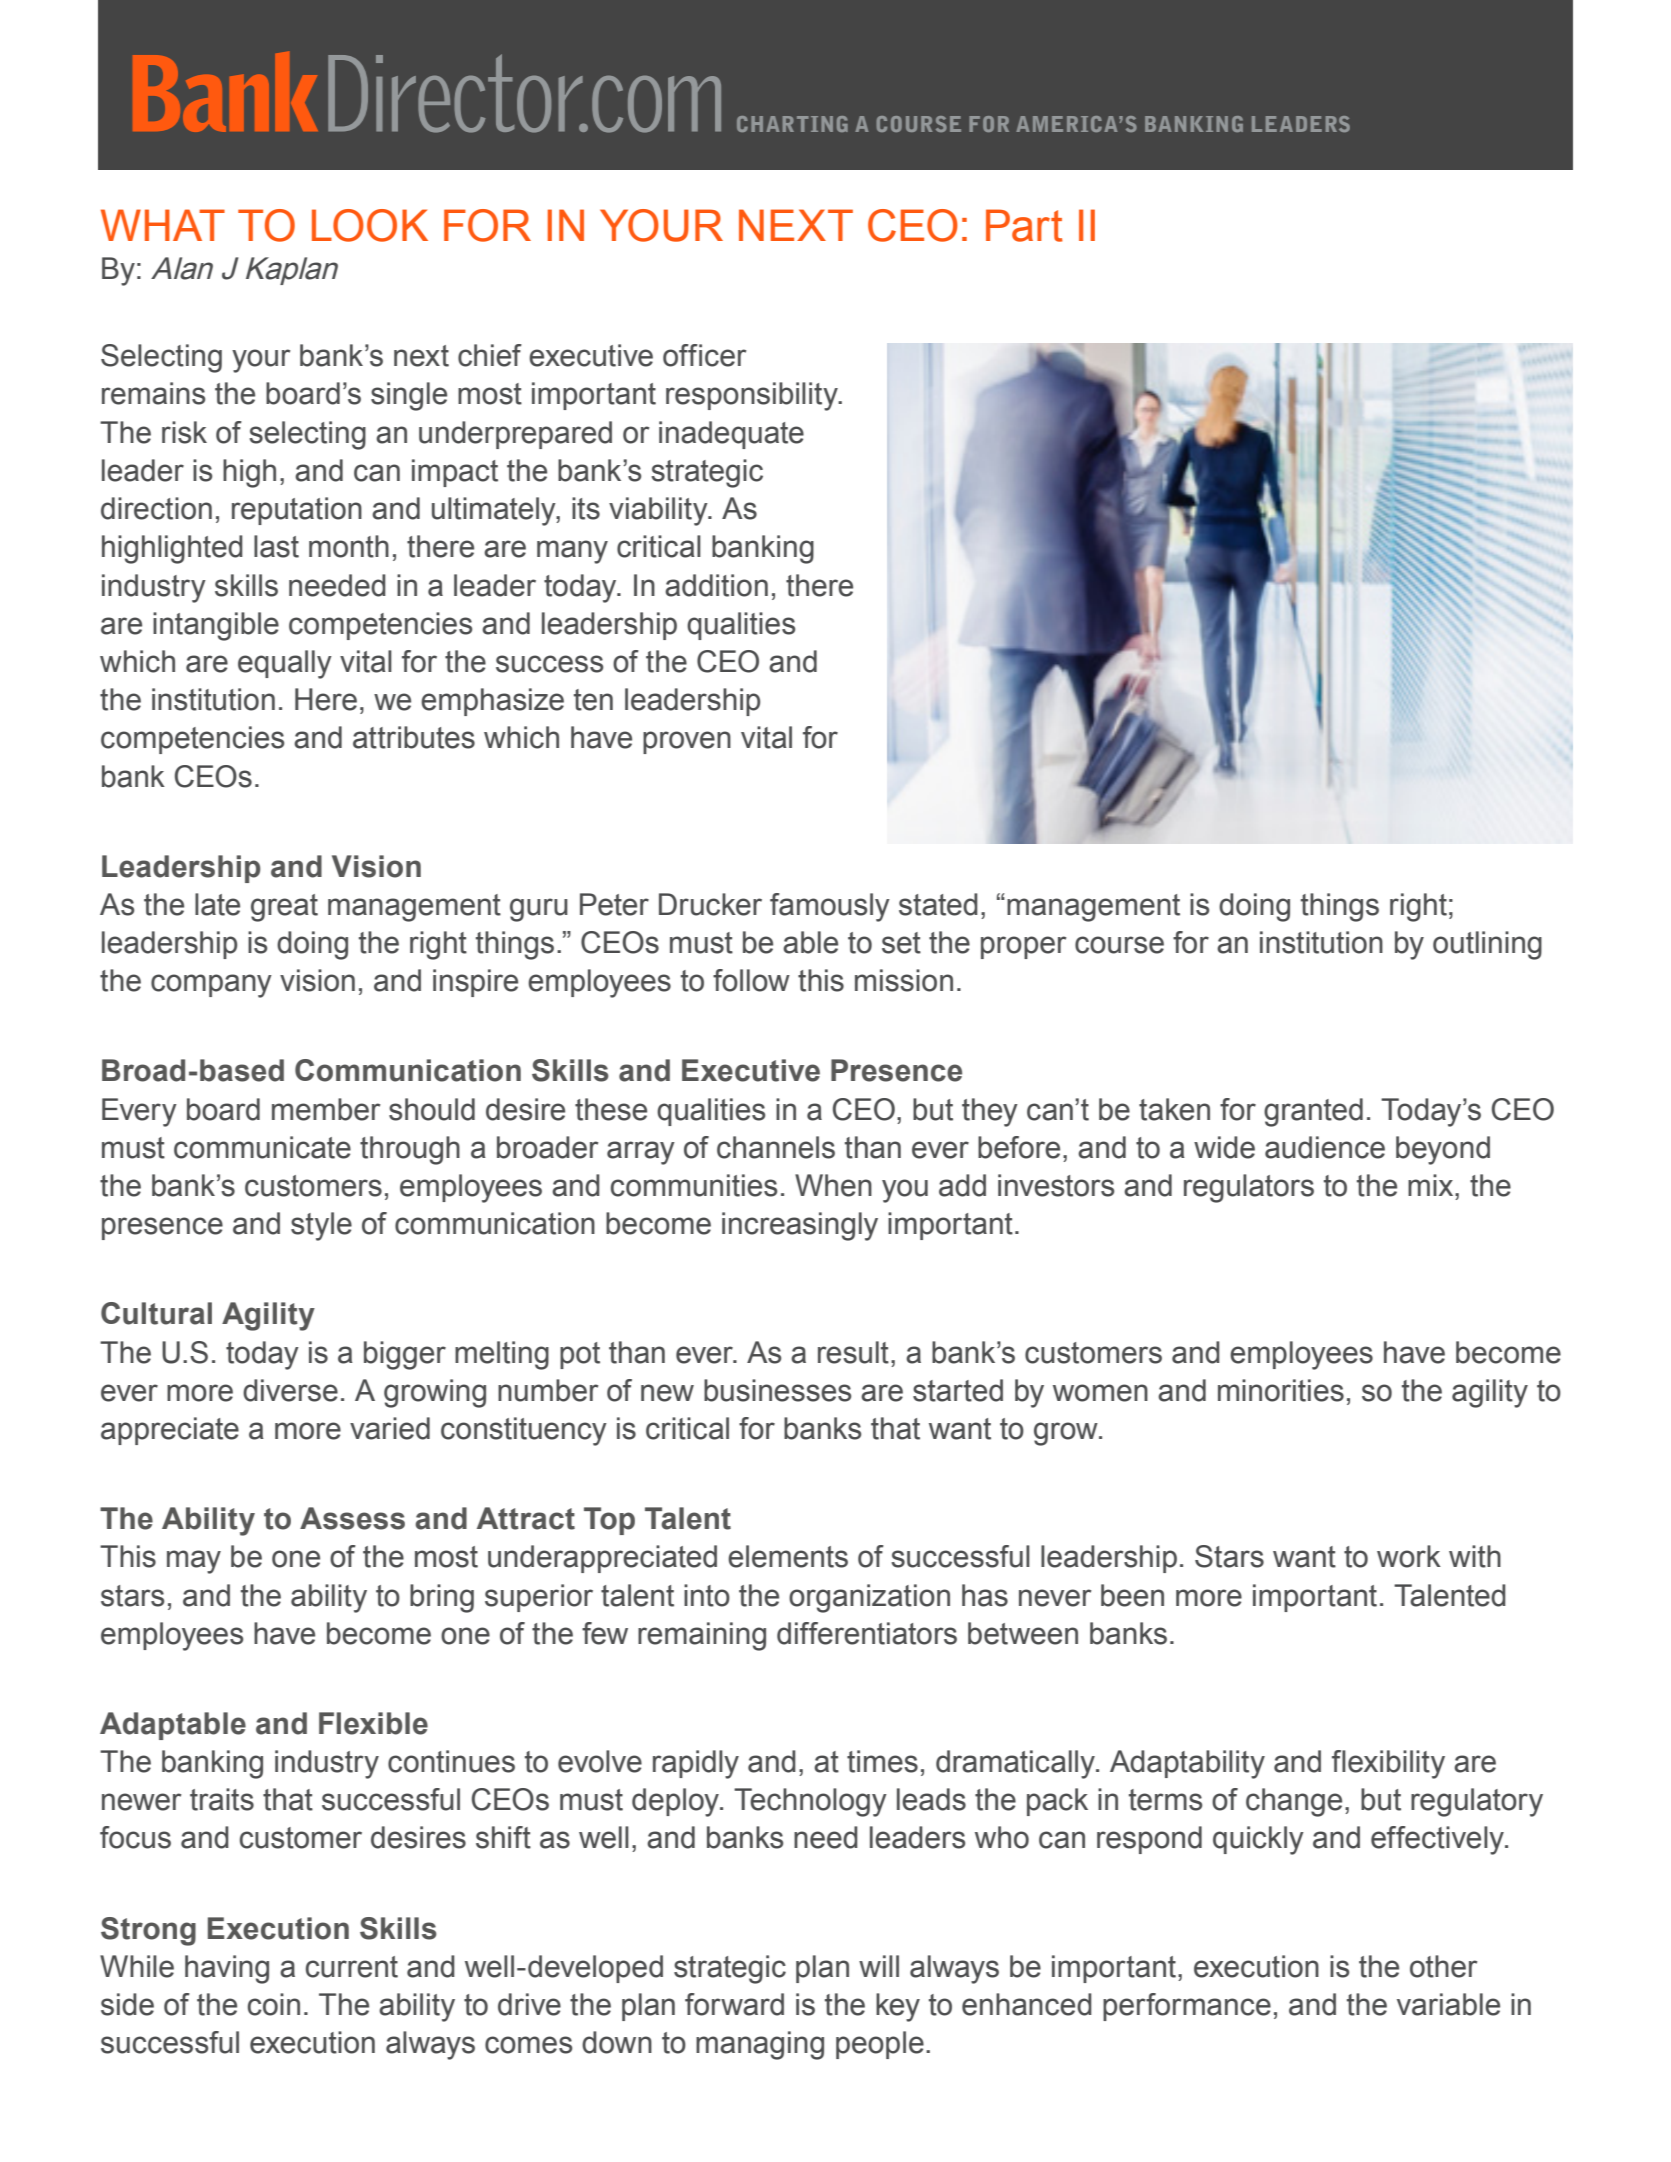  I want to click on diverse, so click(290, 1390).
